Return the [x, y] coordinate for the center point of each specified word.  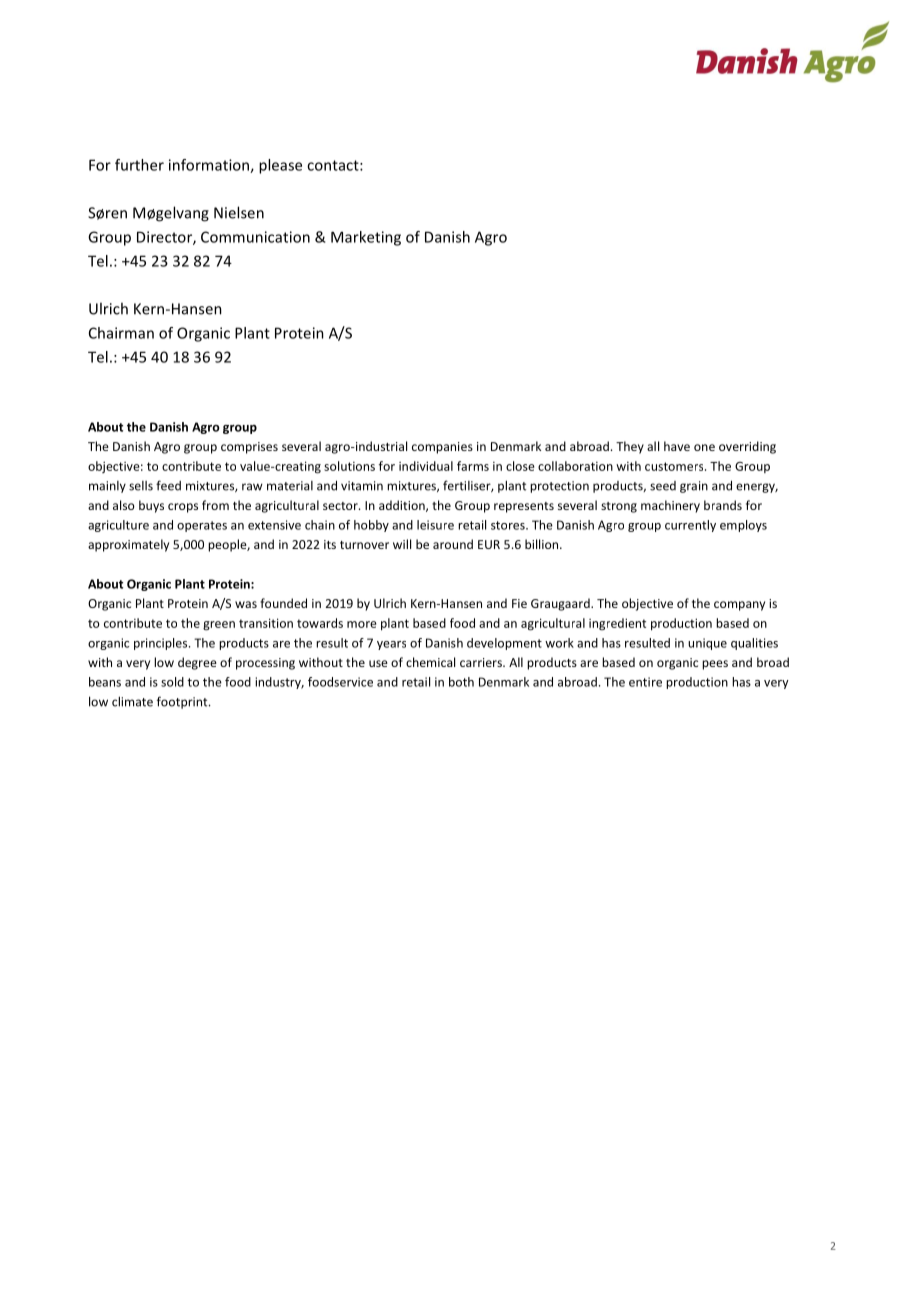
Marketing [366, 238]
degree [197, 663]
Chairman [121, 333]
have [677, 446]
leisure [435, 525]
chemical [430, 662]
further [139, 165]
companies [442, 448]
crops [183, 508]
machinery [670, 506]
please [280, 166]
